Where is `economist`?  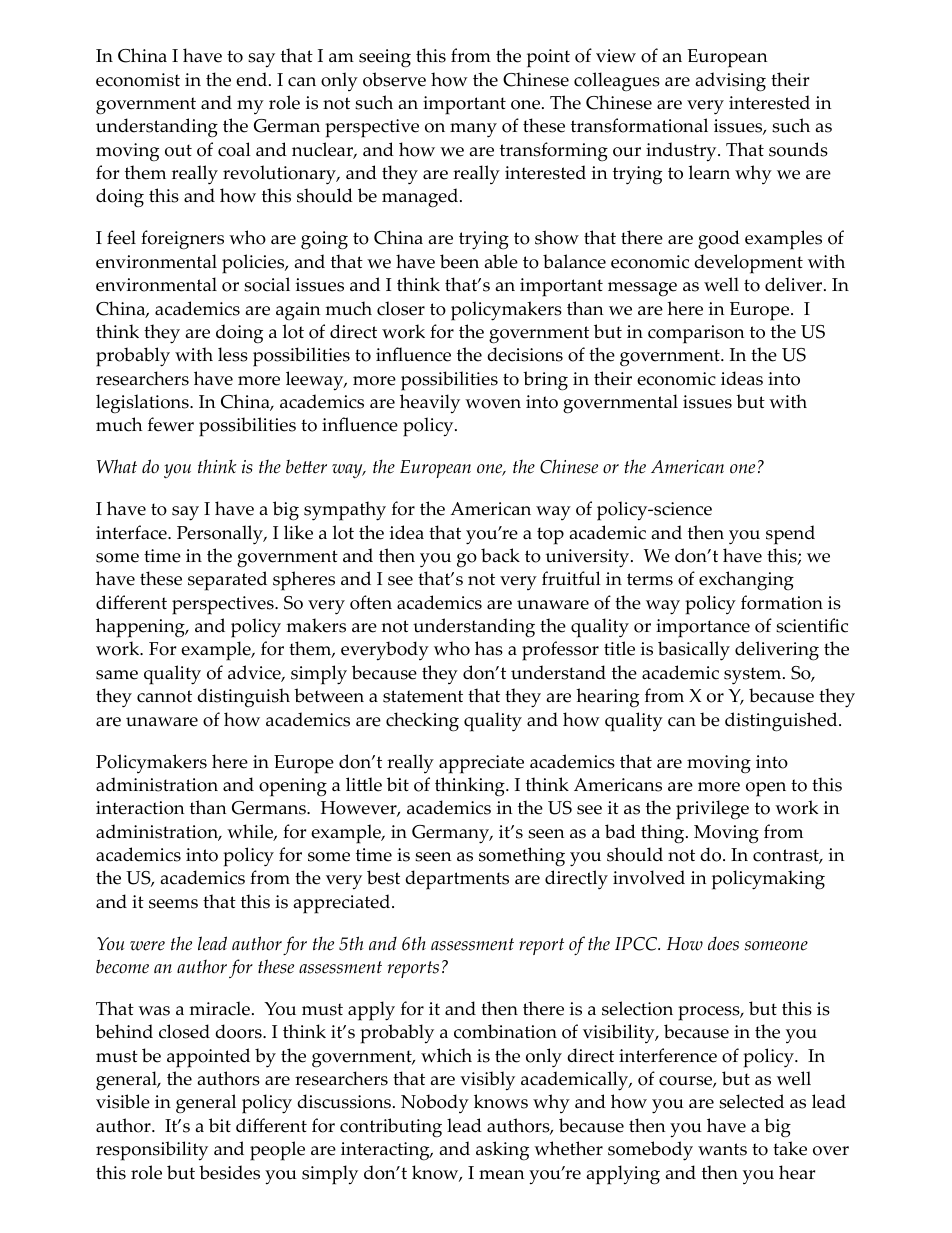 economist is located at coordinates (138, 80).
